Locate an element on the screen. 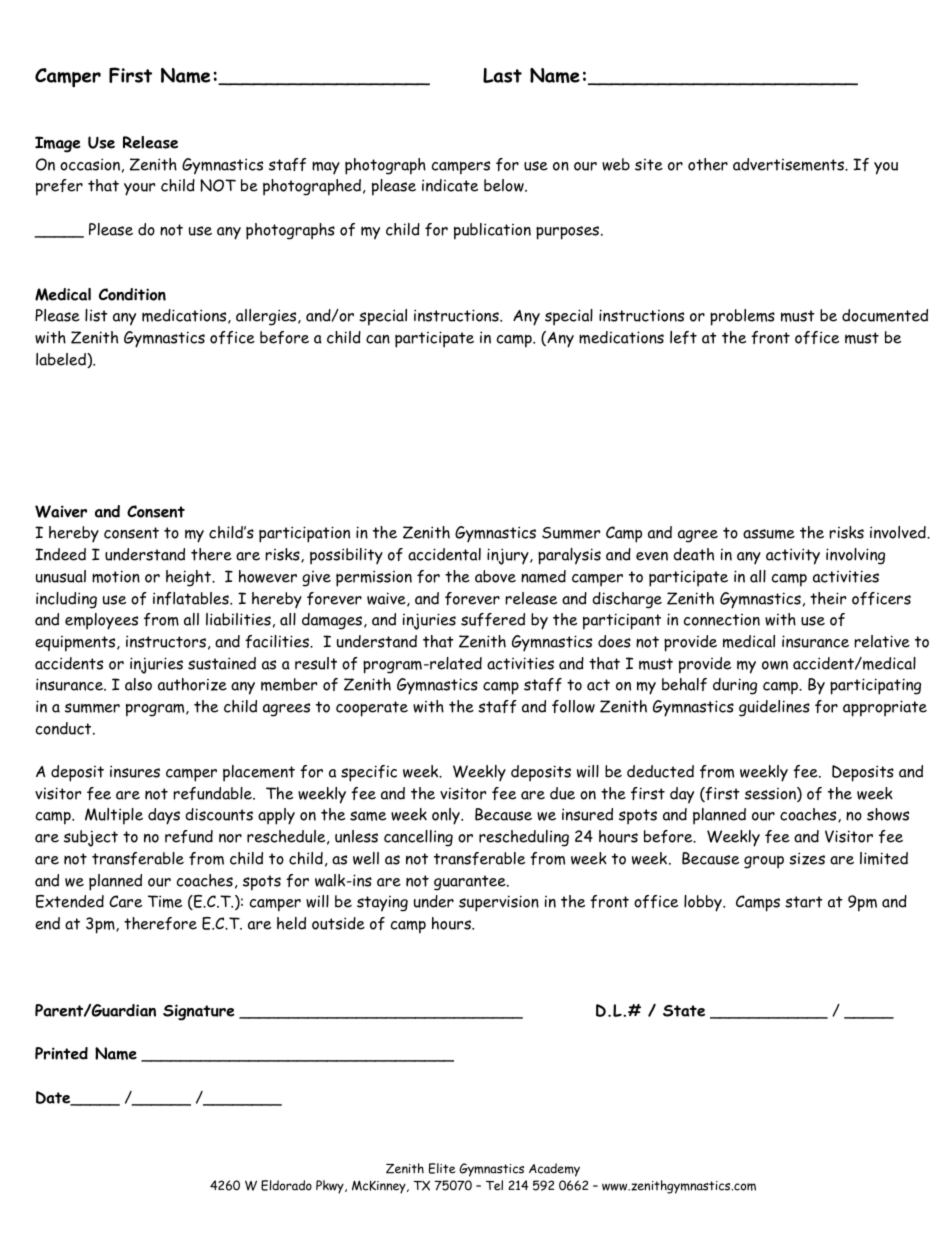 Image resolution: width=952 pixels, height=1233 pixels. Elite is located at coordinates (442, 1168).
